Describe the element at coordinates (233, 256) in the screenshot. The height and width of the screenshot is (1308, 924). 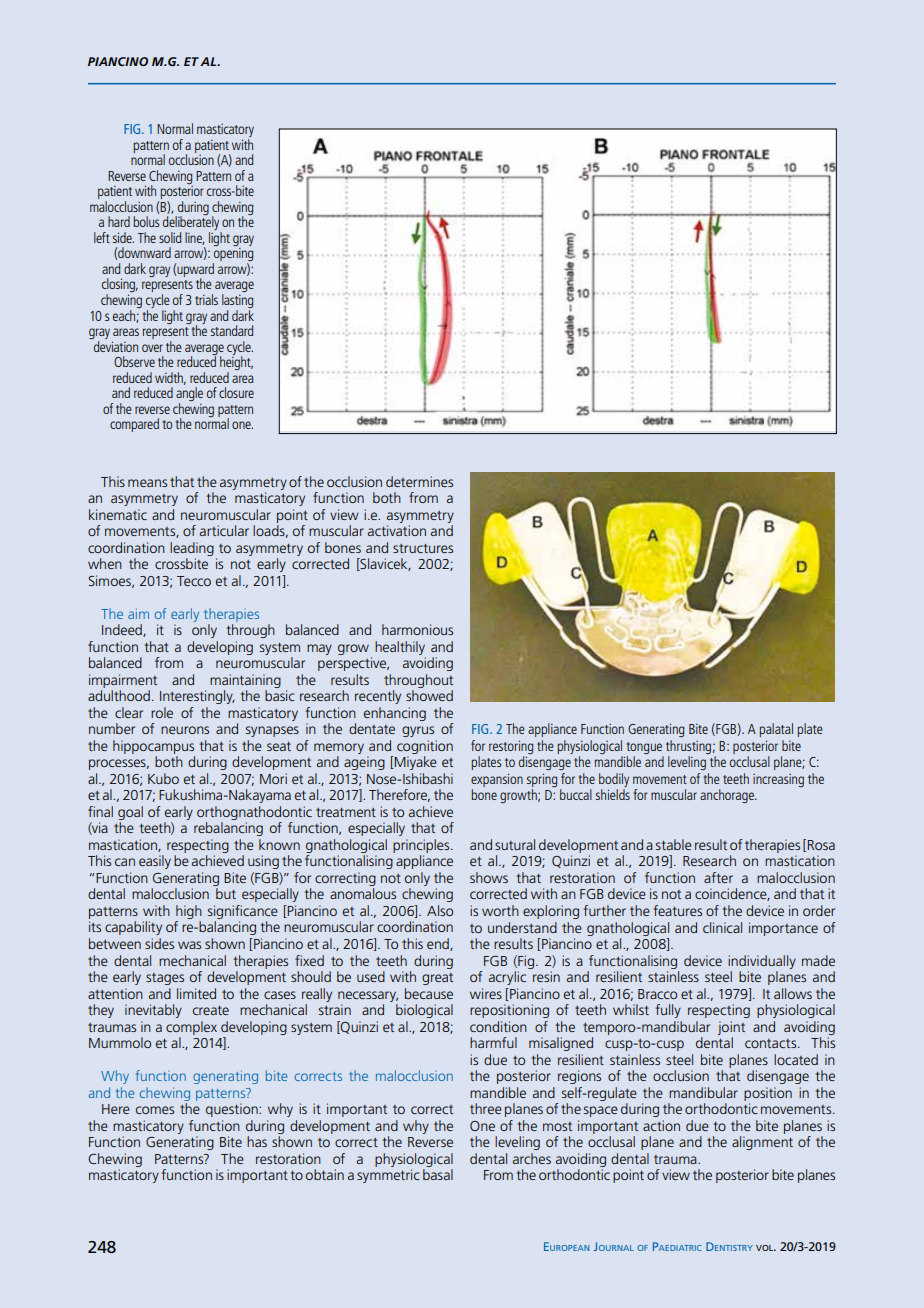
I see `opening` at that location.
